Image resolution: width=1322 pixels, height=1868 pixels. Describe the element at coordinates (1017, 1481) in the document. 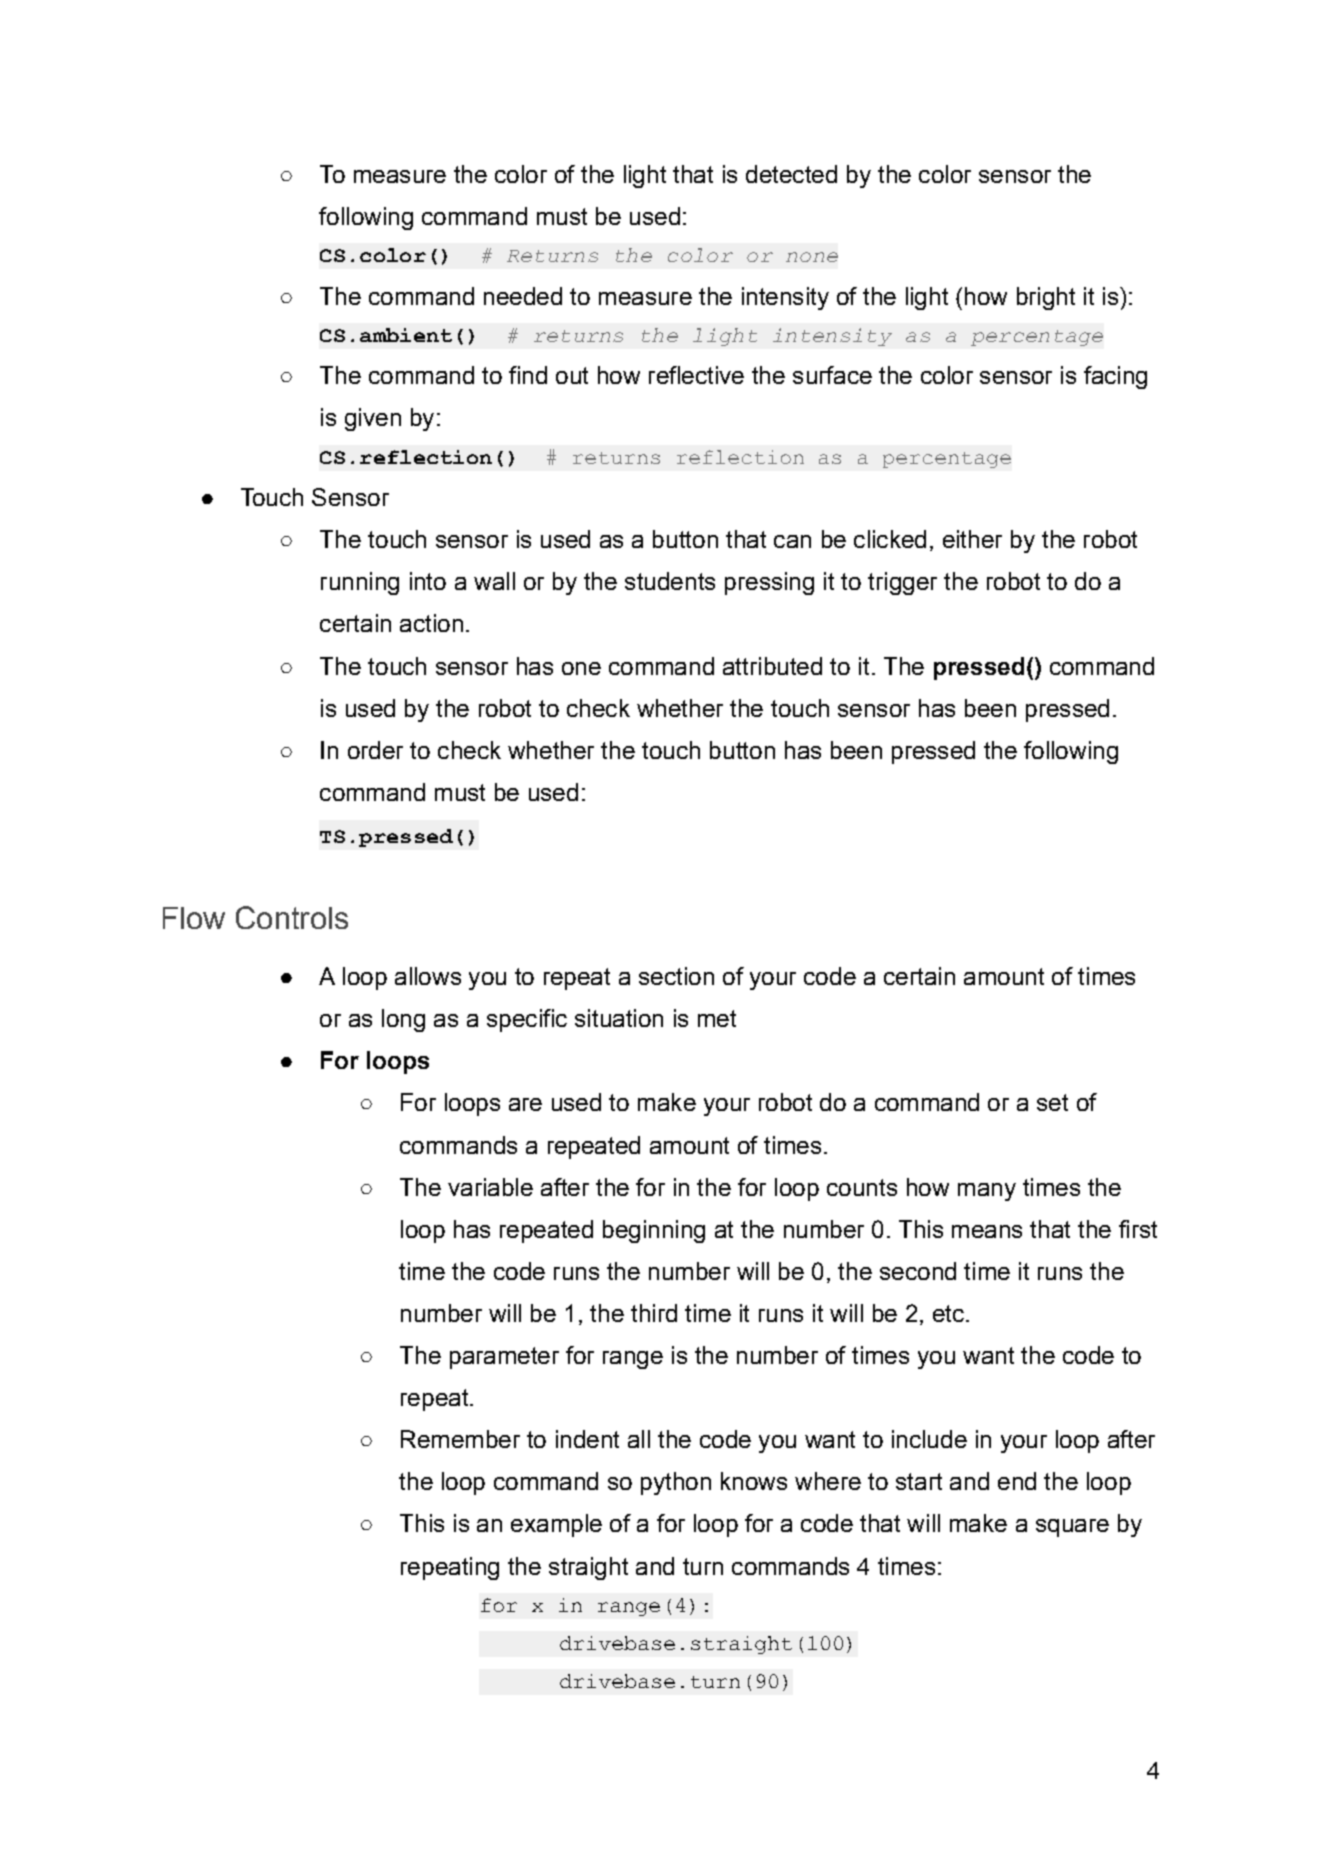

I see `end` at that location.
